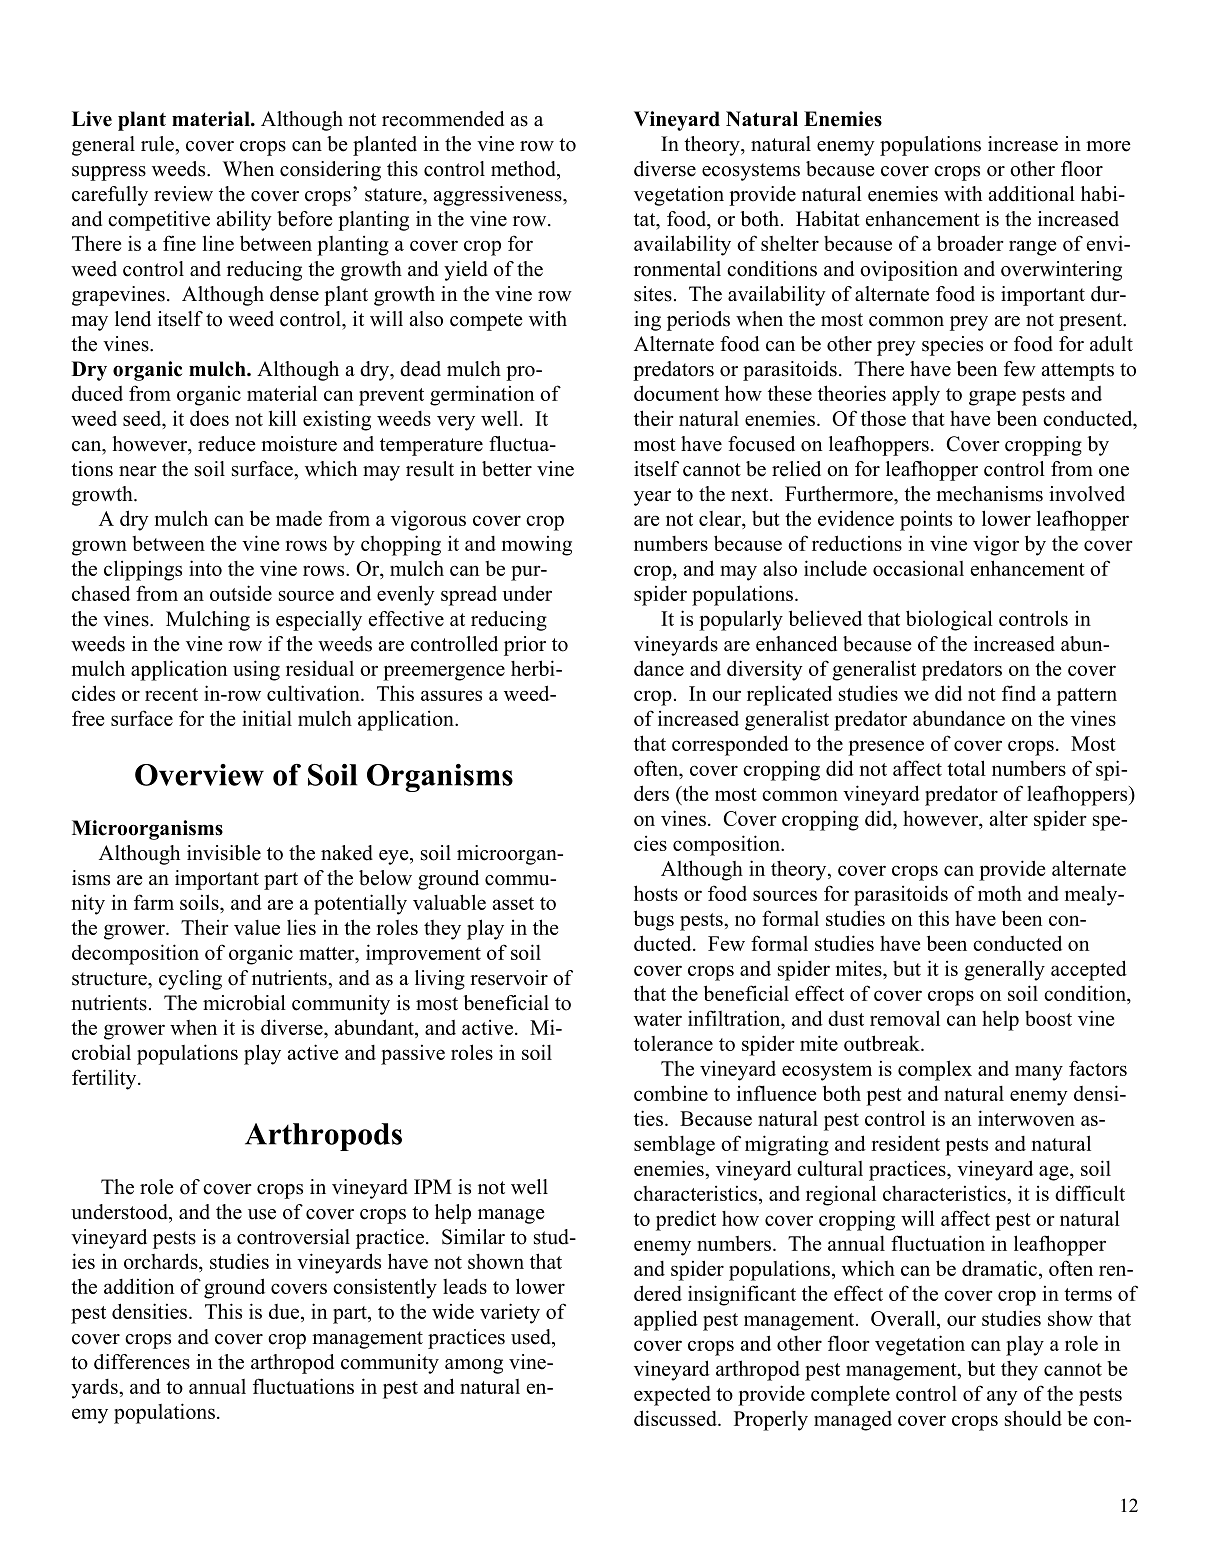 The image size is (1210, 1565). Describe the element at coordinates (970, 243) in the document. I see `broader` at that location.
